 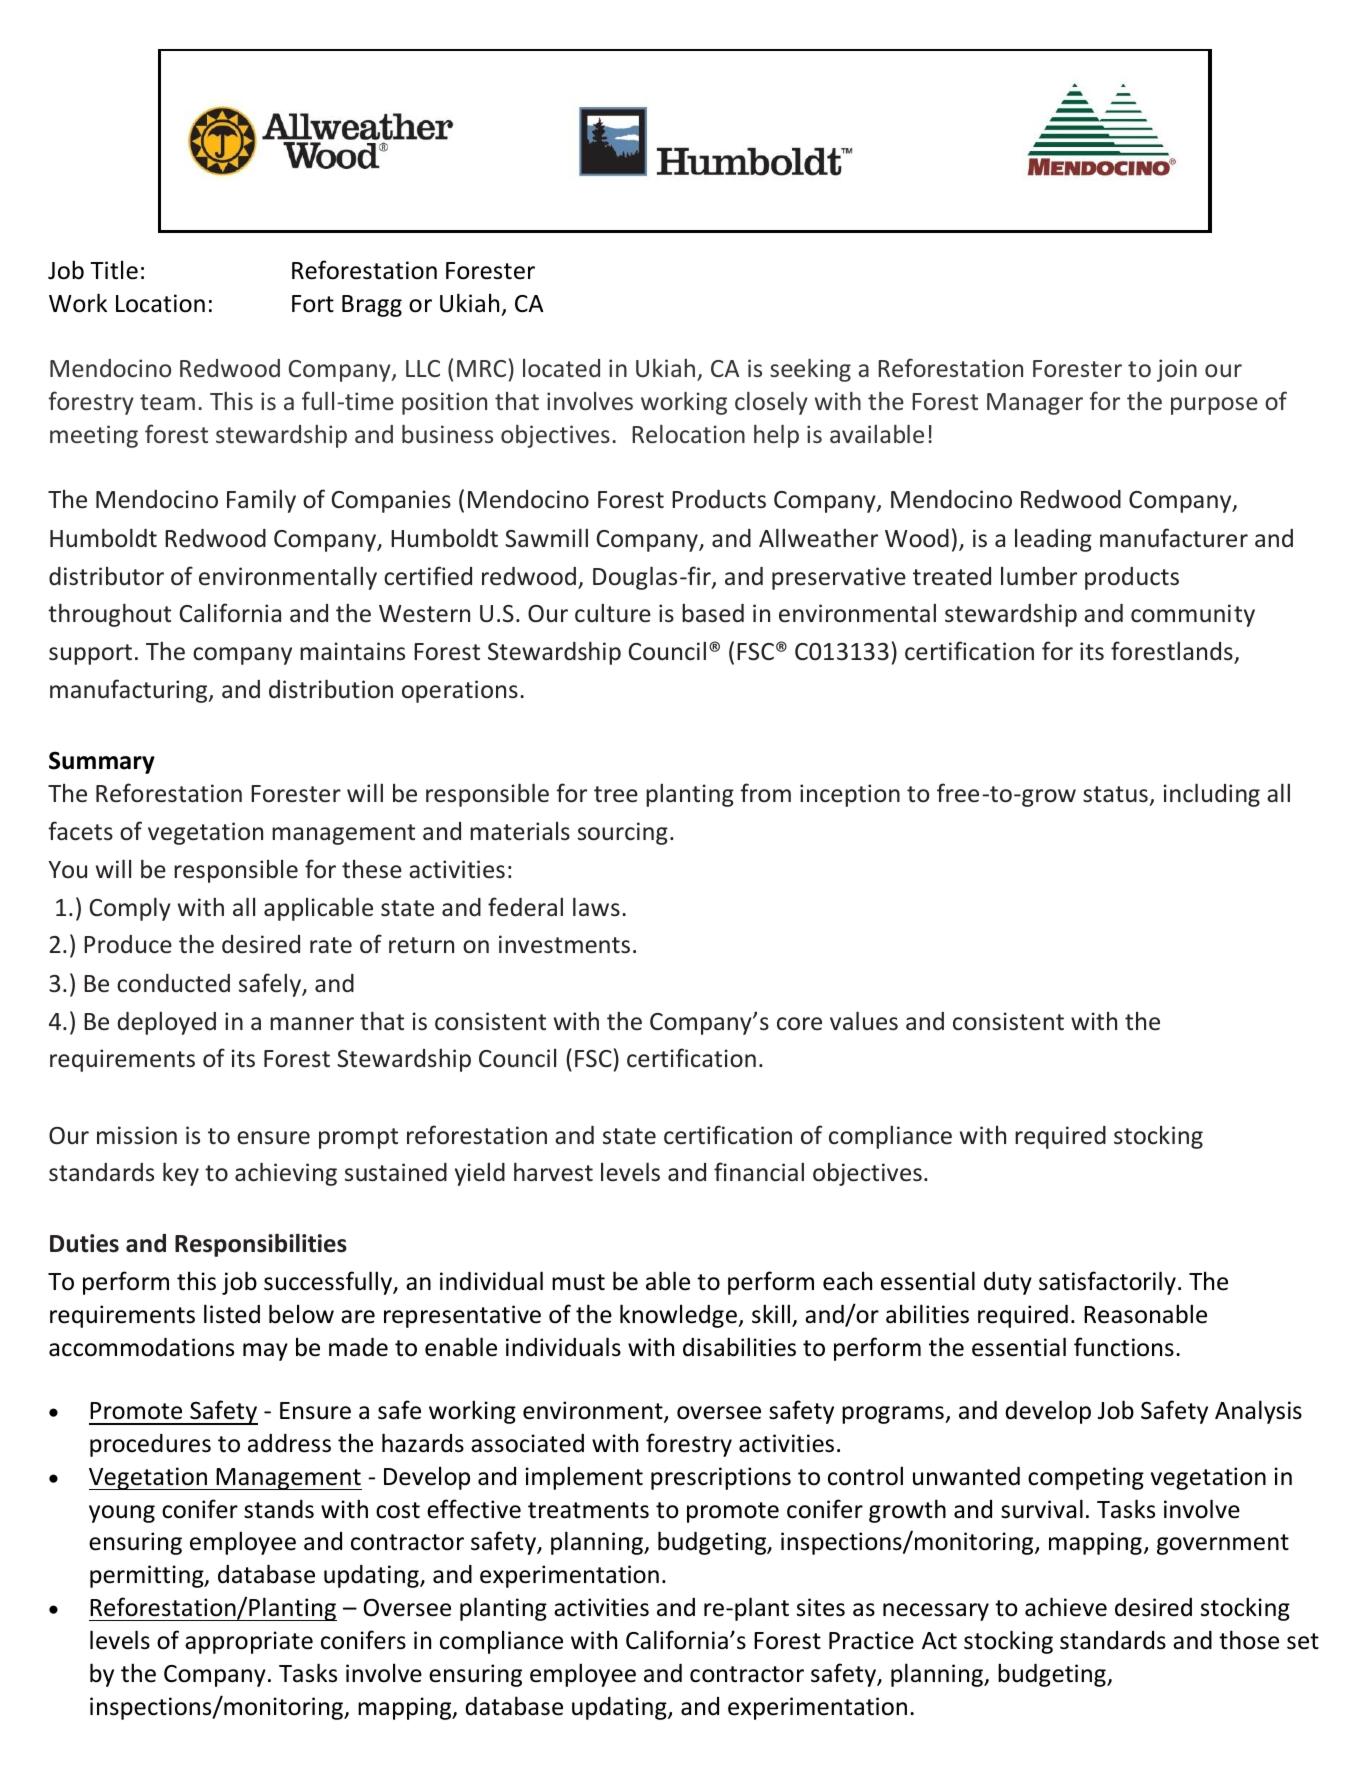 What do you see at coordinates (313, 304) in the image?
I see `Fort` at bounding box center [313, 304].
